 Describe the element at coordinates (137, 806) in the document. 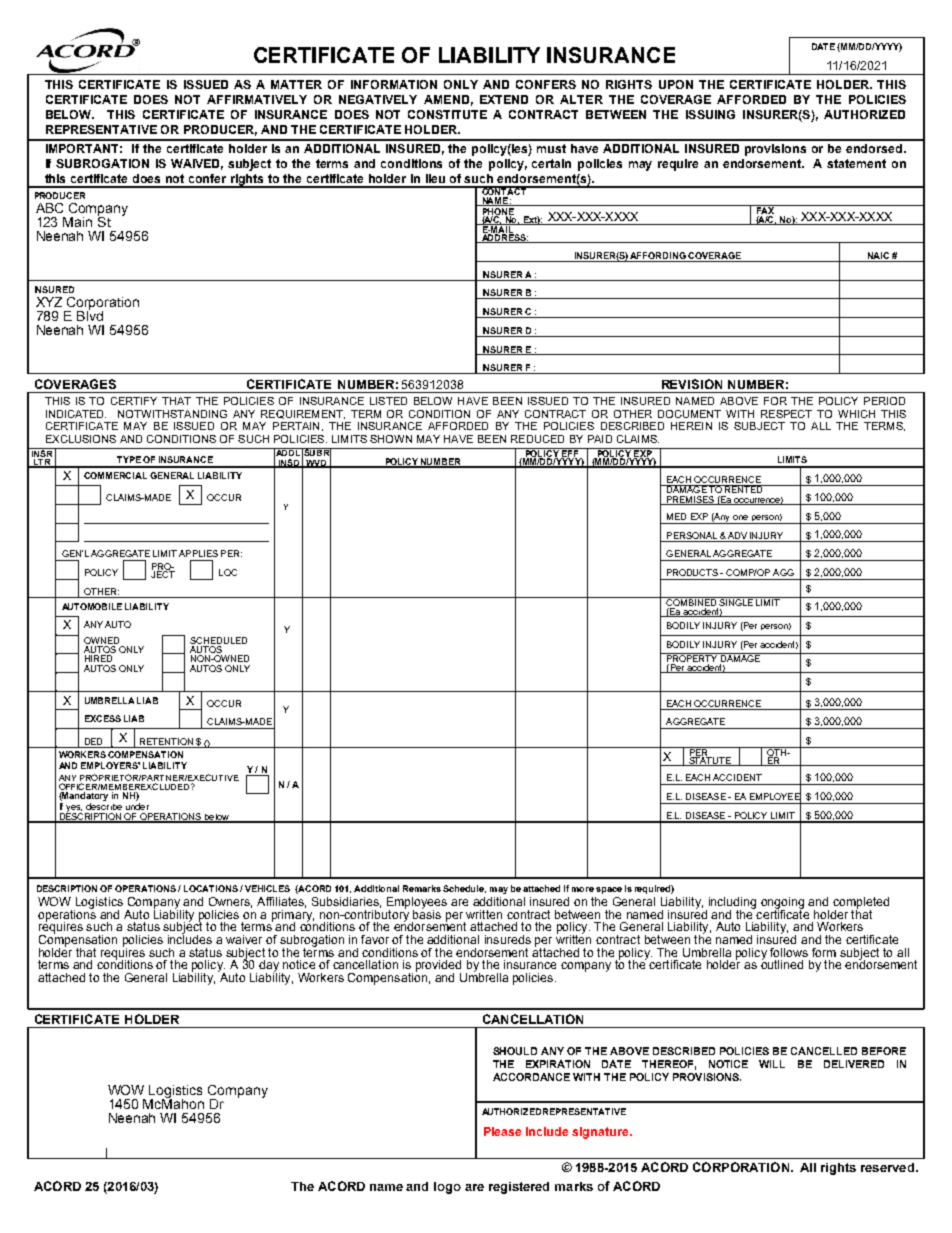

I see `under` at that location.
